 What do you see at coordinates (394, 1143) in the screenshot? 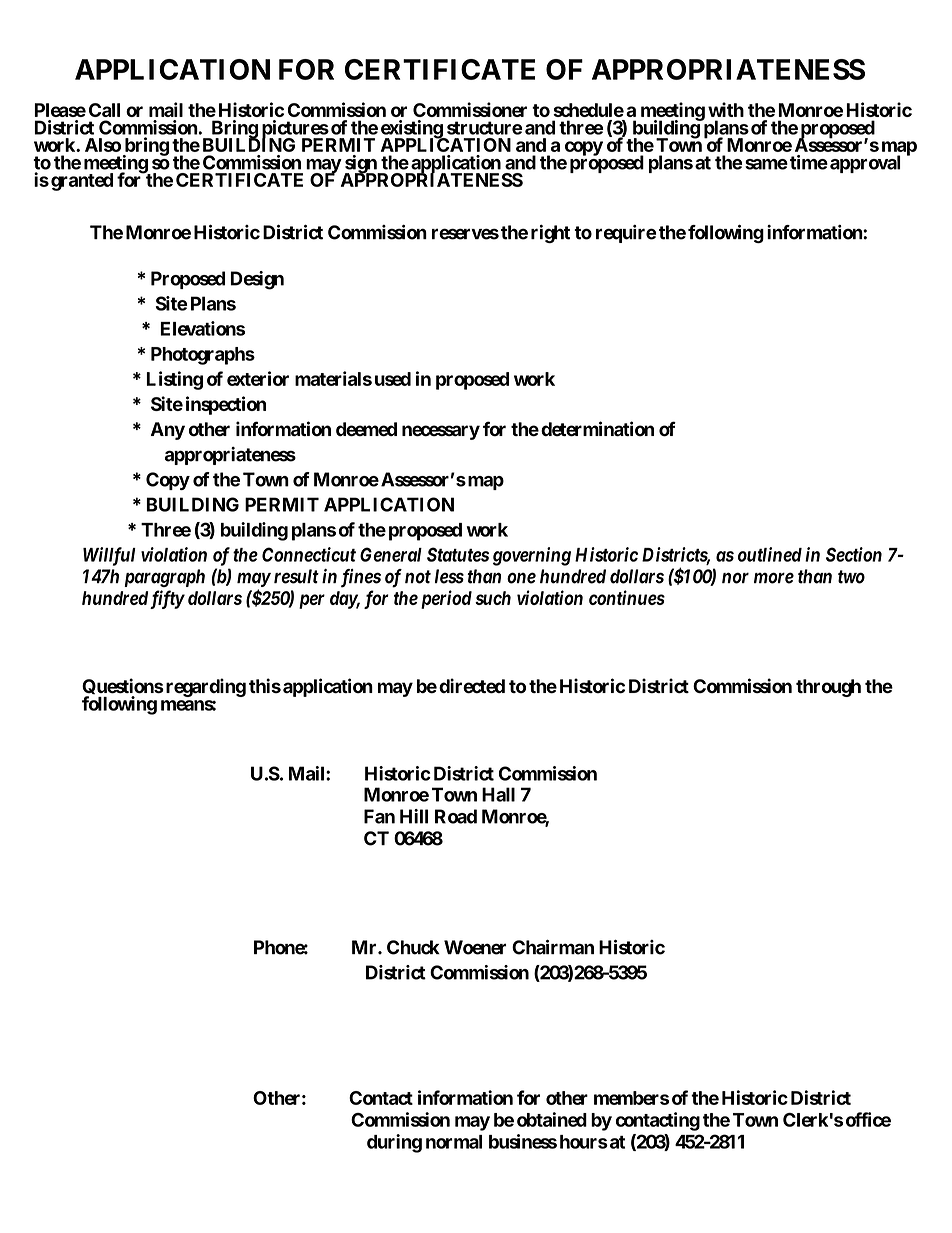
I see `during` at bounding box center [394, 1143].
